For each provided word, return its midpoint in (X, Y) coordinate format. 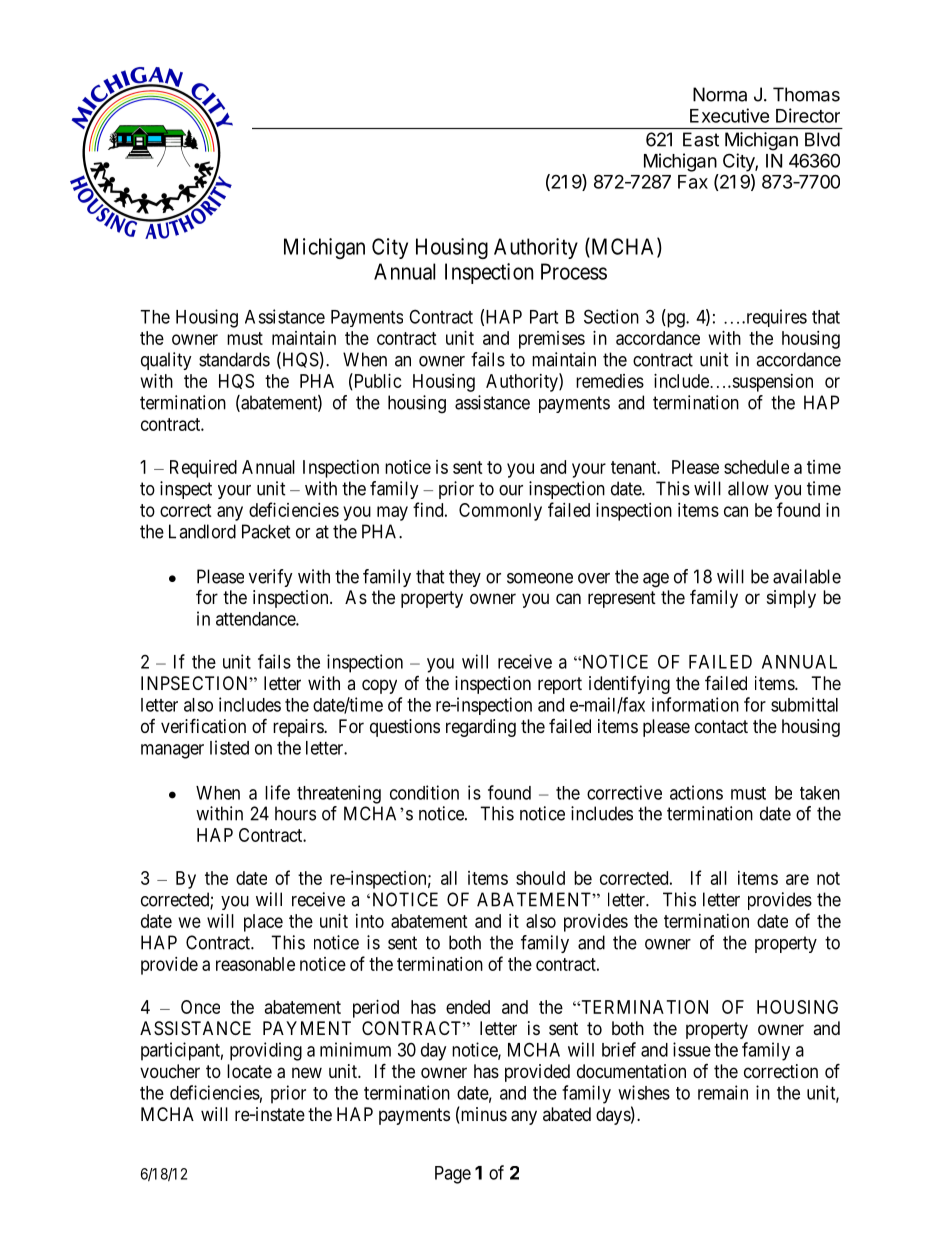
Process (574, 271)
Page (453, 1175)
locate (249, 1071)
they (465, 578)
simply (791, 599)
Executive (730, 115)
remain (723, 1092)
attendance (256, 619)
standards (234, 359)
